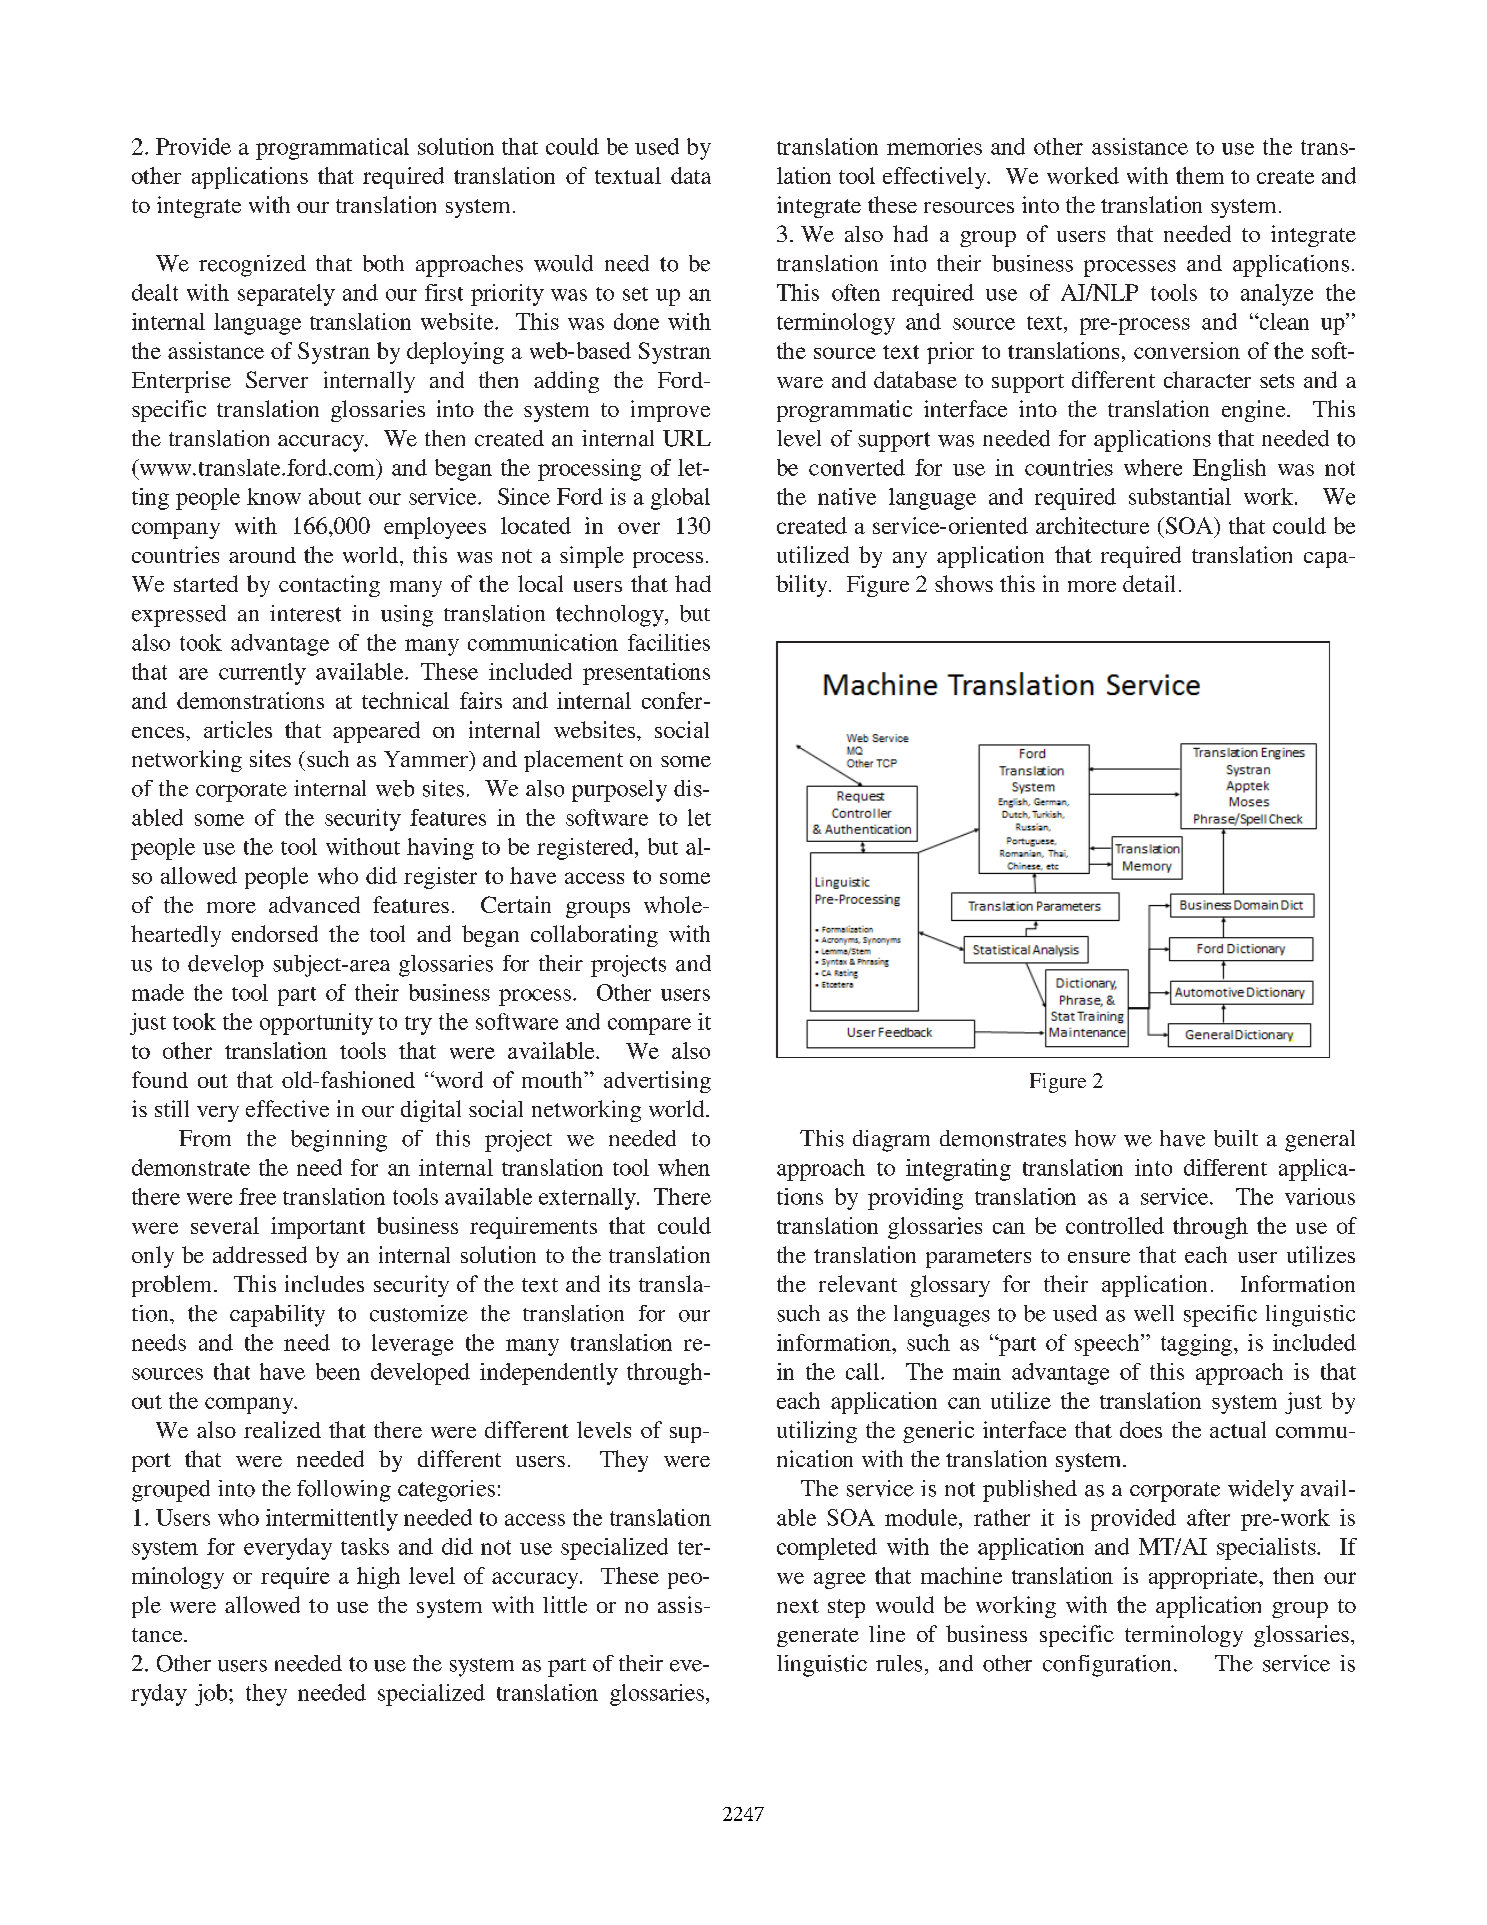 This screenshot has width=1487, height=1925. Describe the element at coordinates (1200, 175) in the screenshot. I see `them` at that location.
